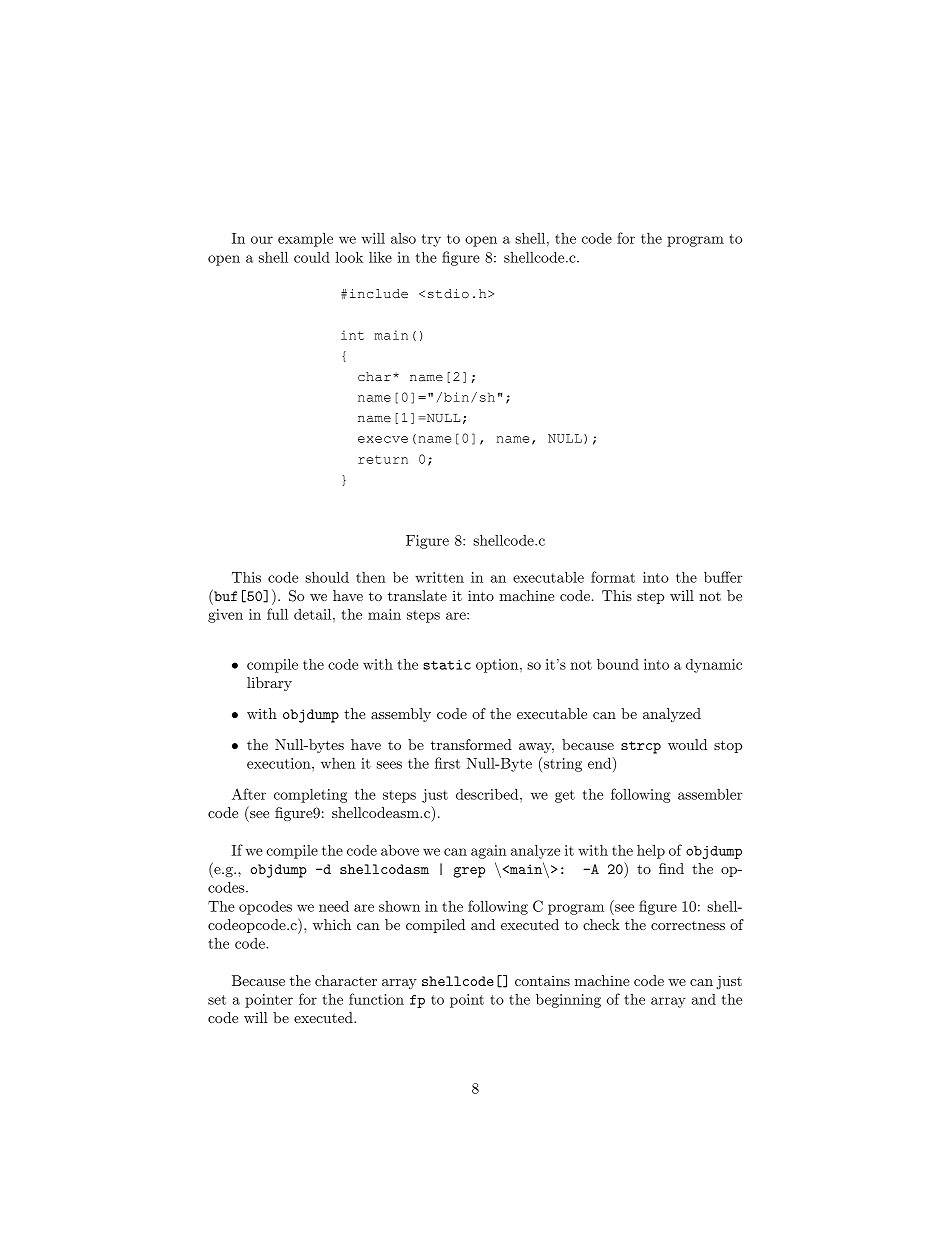 This screenshot has height=1233, width=952. Describe the element at coordinates (277, 614) in the screenshot. I see `full` at that location.
